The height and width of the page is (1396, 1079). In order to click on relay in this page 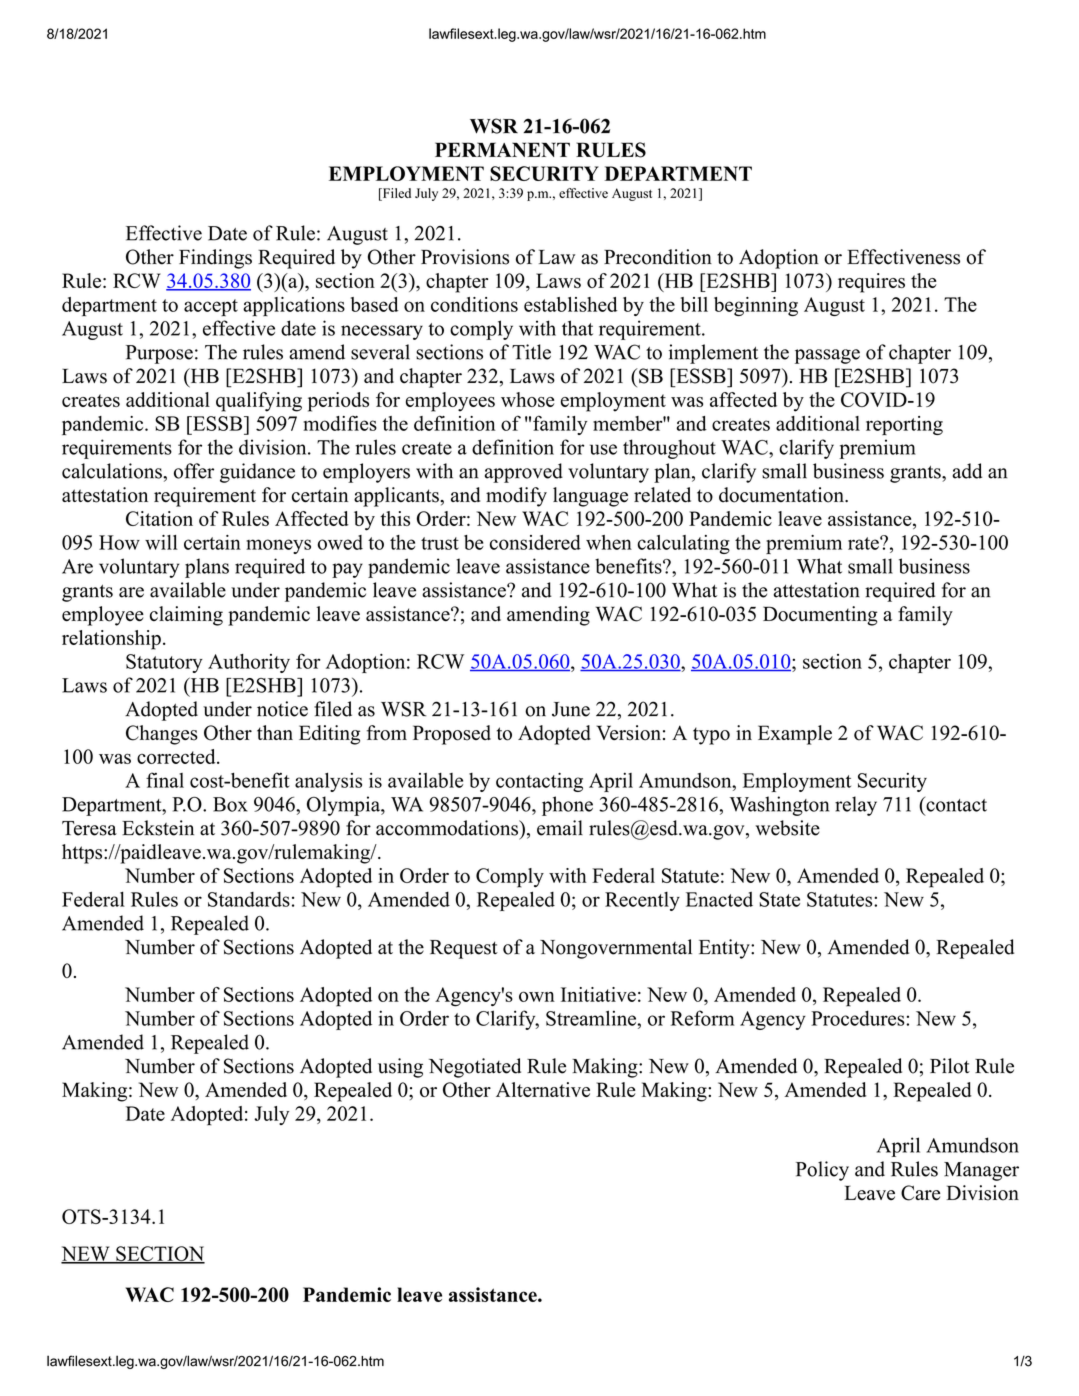, I will do `click(856, 806)`.
